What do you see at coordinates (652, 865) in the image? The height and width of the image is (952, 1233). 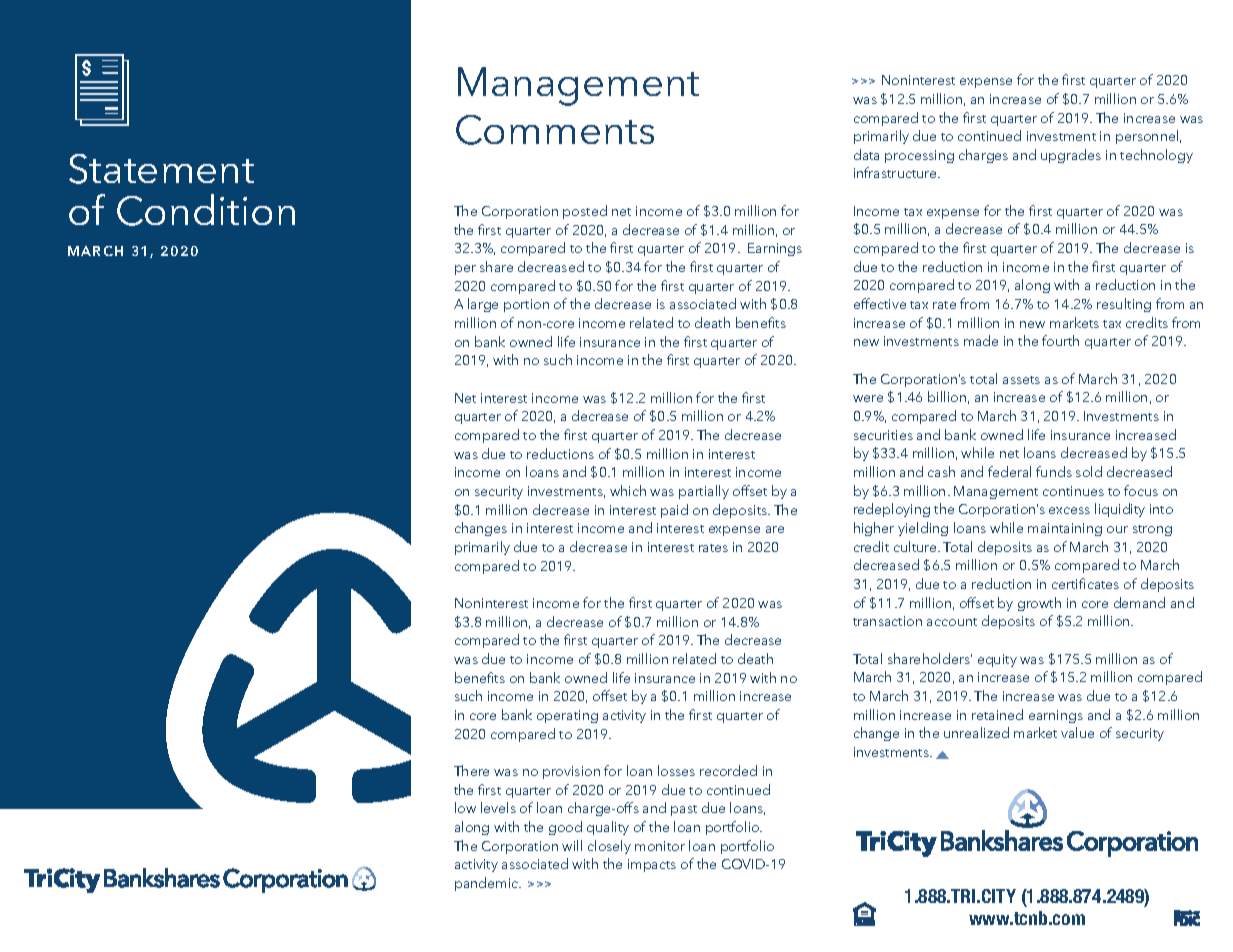 I see `impacts` at bounding box center [652, 865].
